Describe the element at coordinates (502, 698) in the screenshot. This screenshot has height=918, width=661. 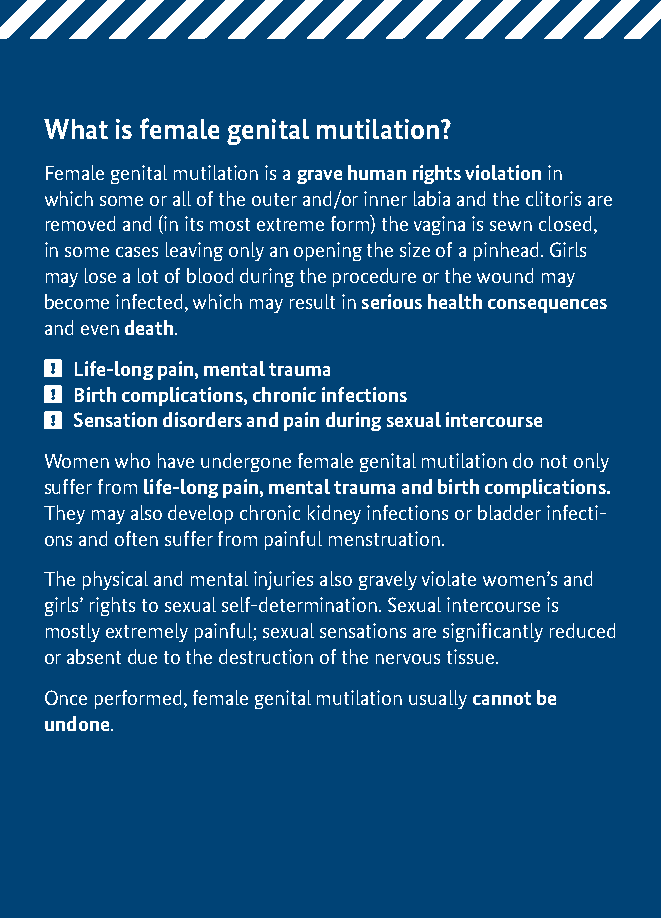
I see `cannot` at that location.
